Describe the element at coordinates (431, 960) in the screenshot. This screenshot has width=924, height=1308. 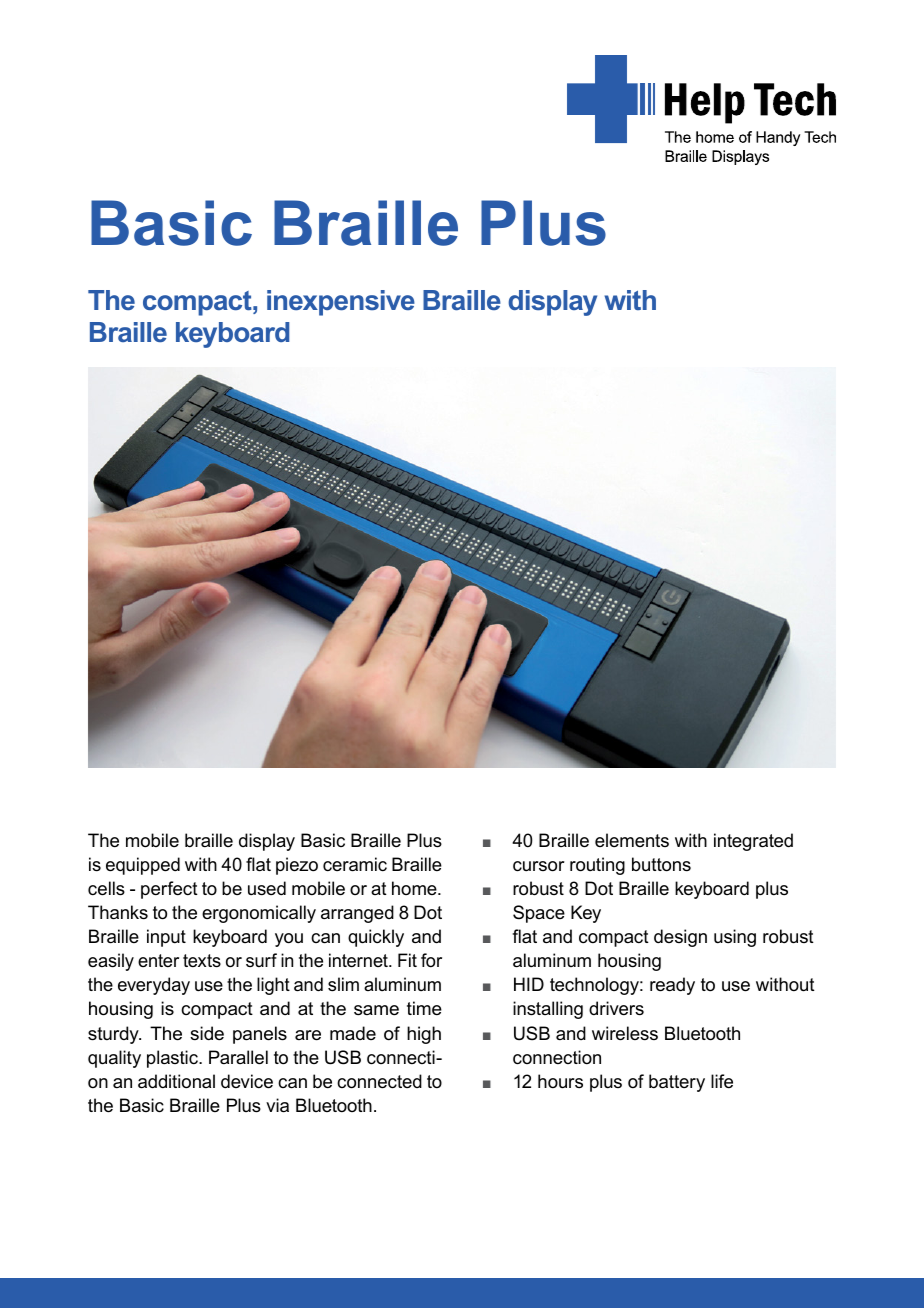
I see `for` at that location.
